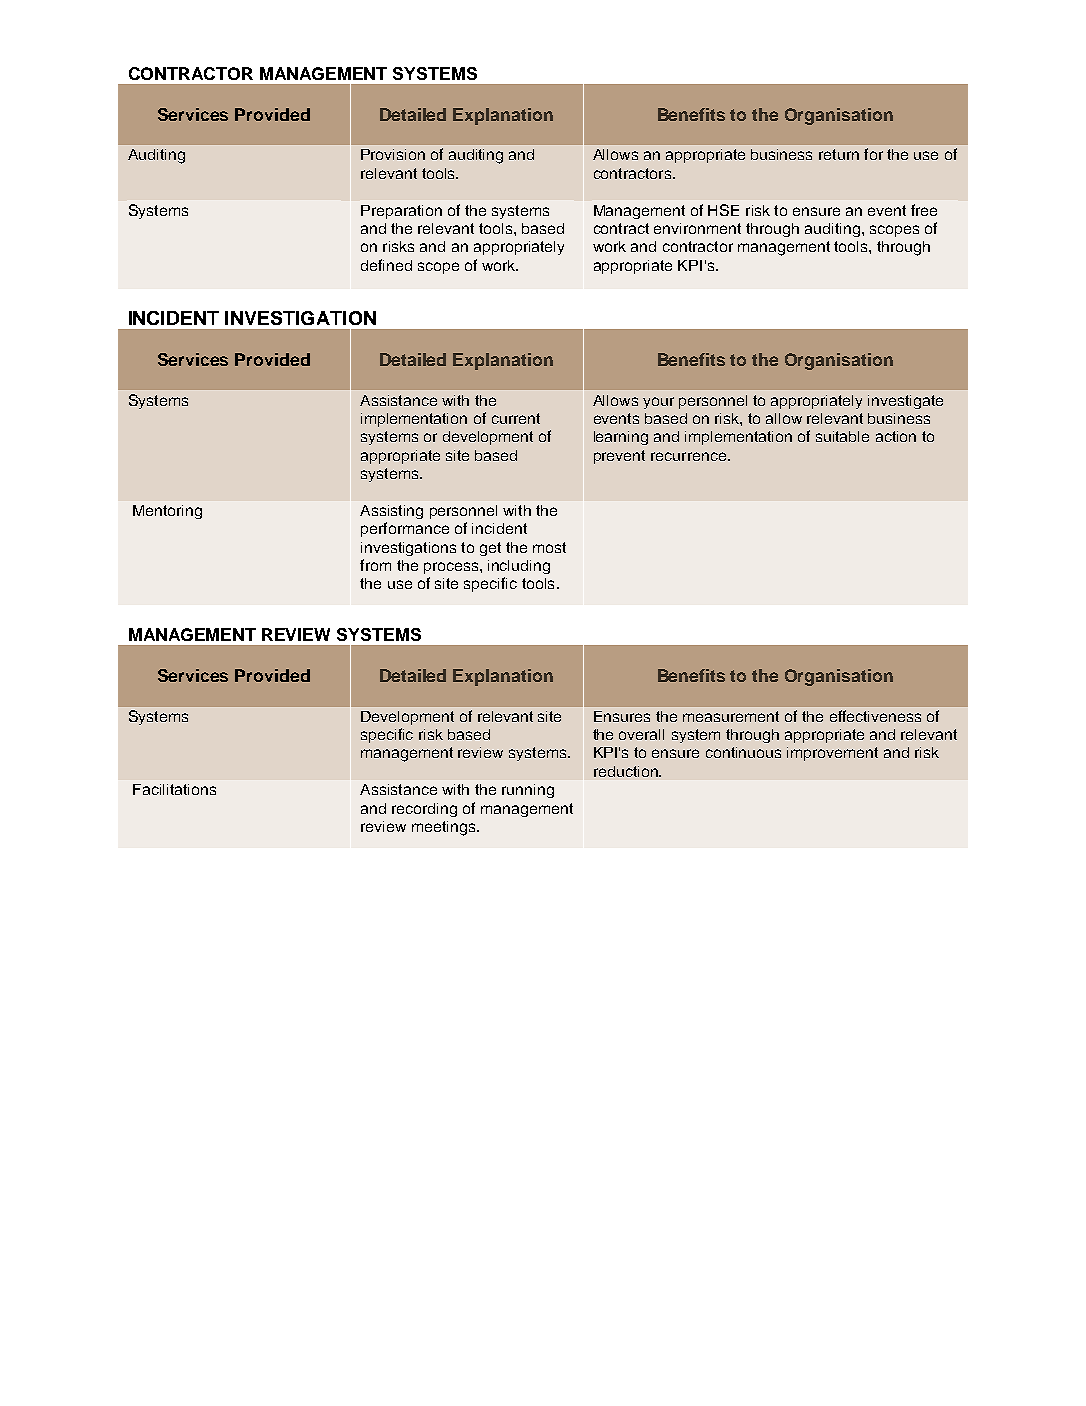 The height and width of the screenshot is (1406, 1086). Describe the element at coordinates (905, 402) in the screenshot. I see `investigate` at that location.
